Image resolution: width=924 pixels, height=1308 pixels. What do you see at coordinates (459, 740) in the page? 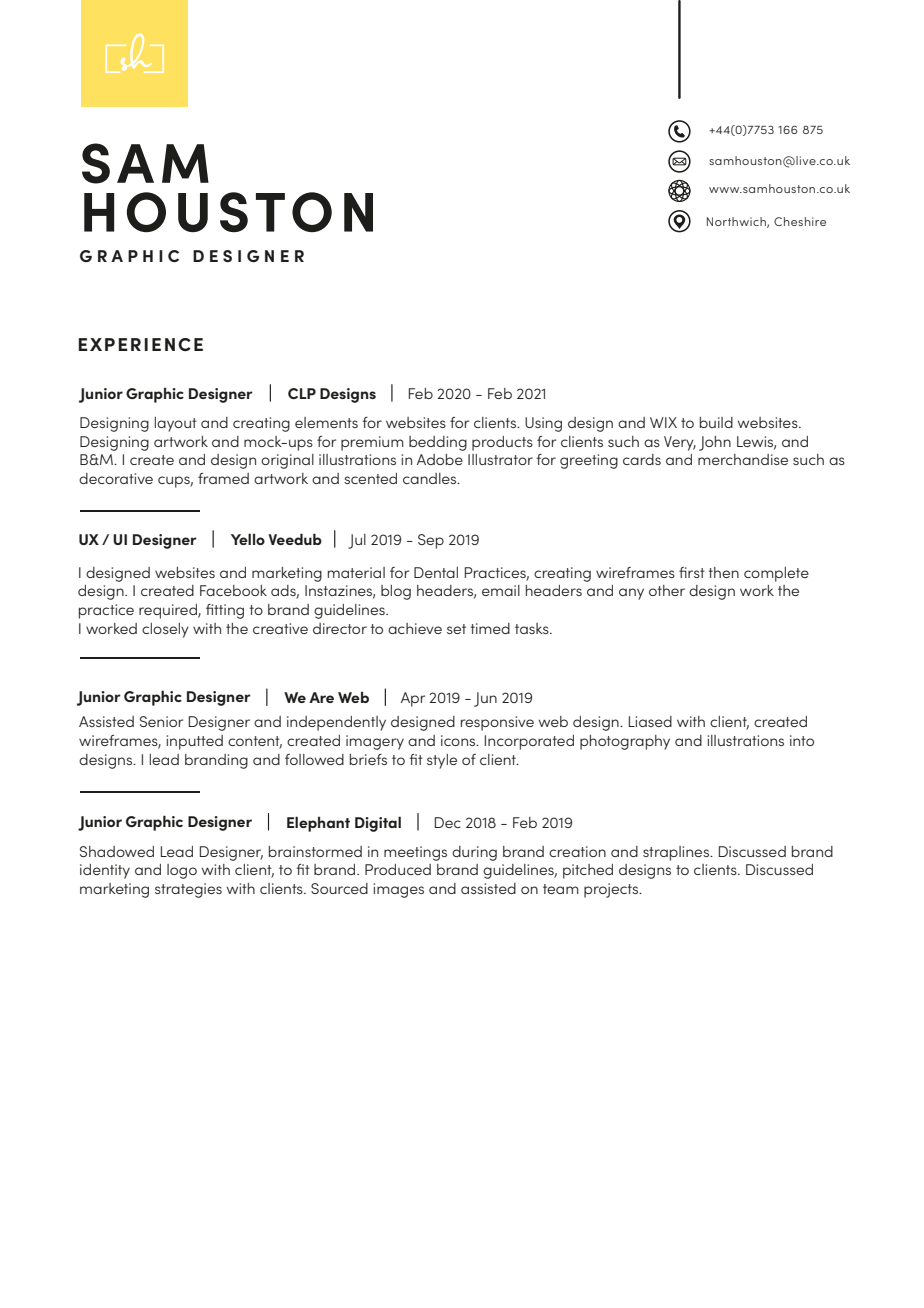
I see `icons` at bounding box center [459, 740].
